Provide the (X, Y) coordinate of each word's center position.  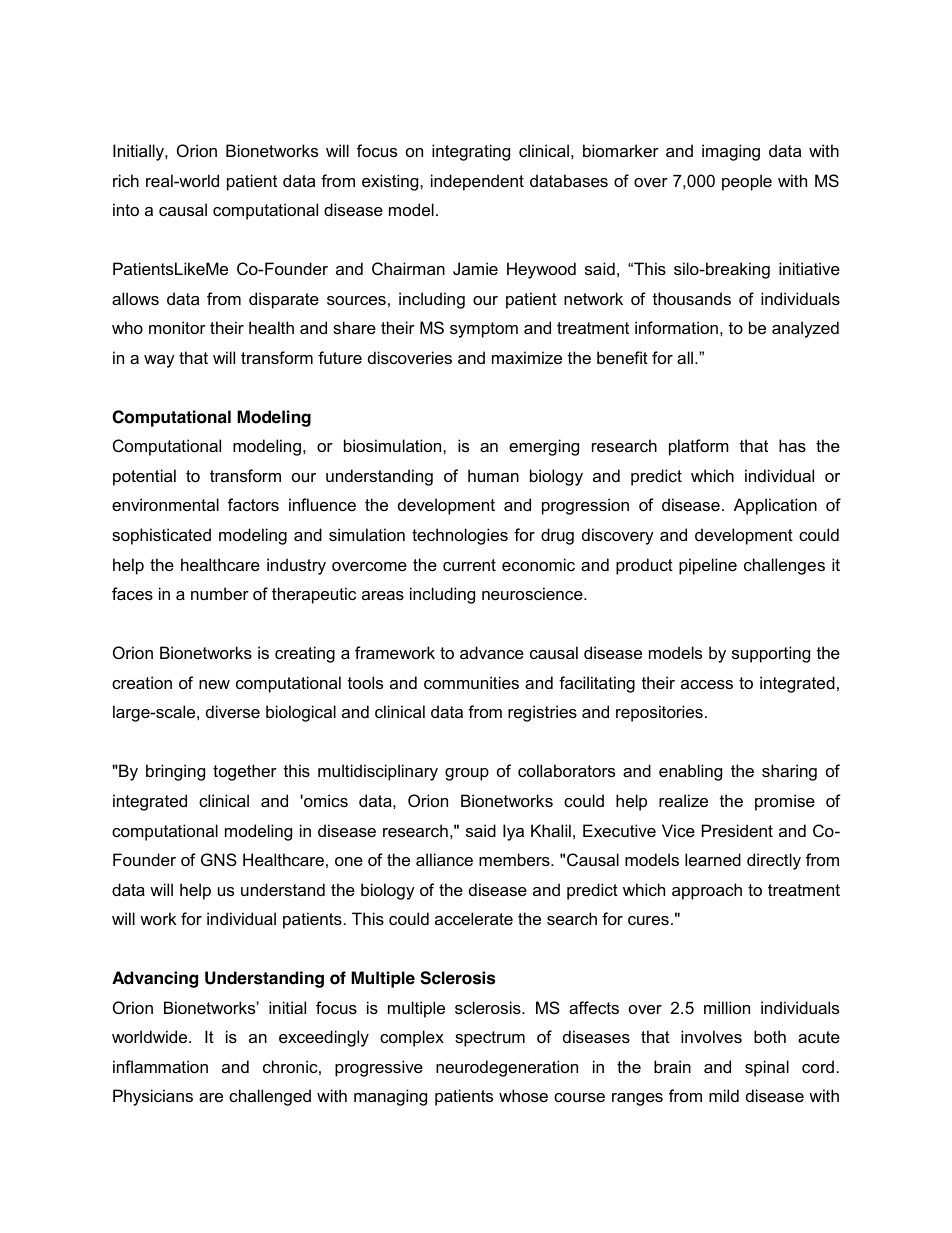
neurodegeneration (507, 1068)
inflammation (160, 1066)
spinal (767, 1068)
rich (126, 180)
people (747, 182)
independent (477, 182)
